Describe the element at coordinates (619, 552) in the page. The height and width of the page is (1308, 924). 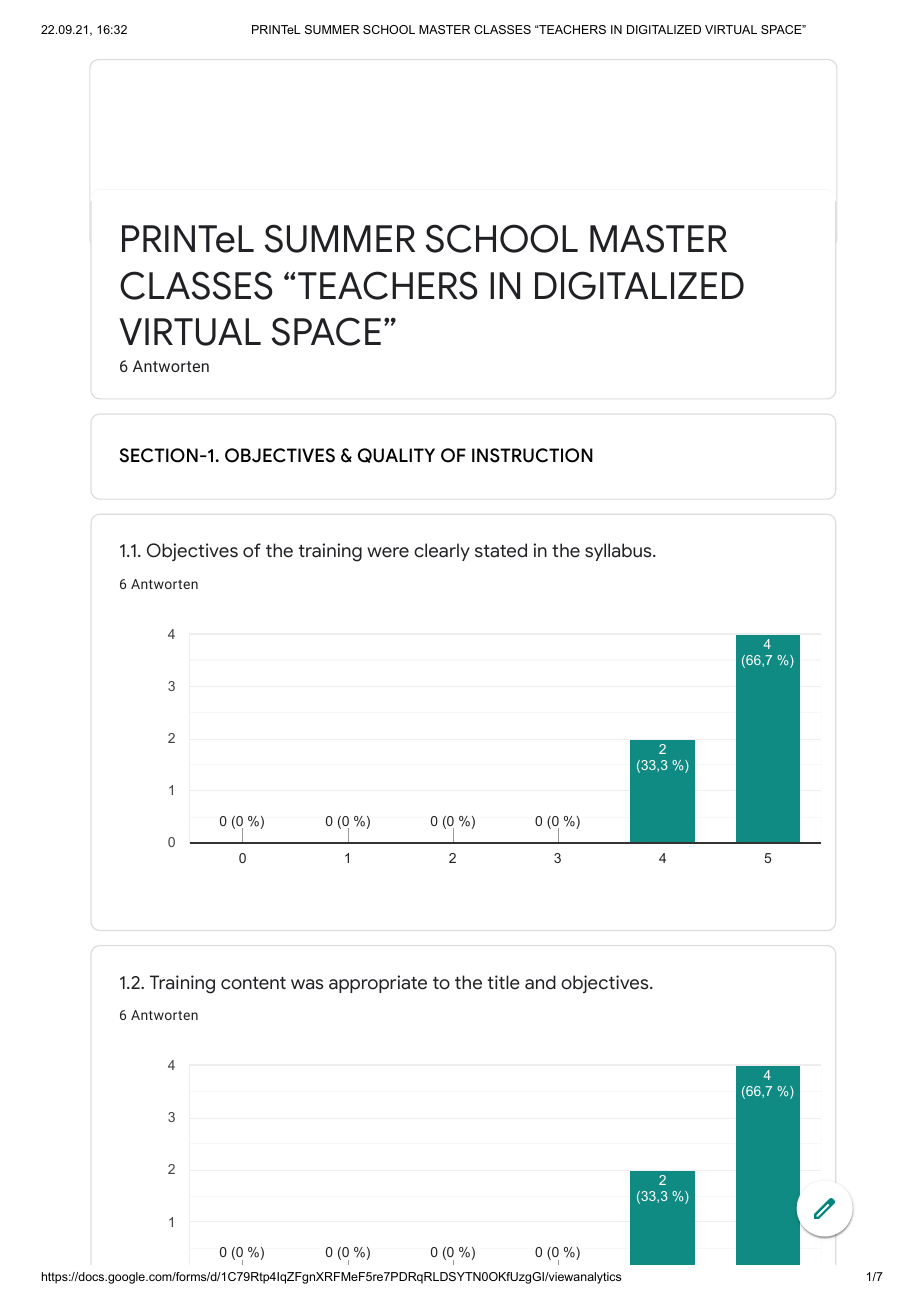
I see `syllabus` at that location.
